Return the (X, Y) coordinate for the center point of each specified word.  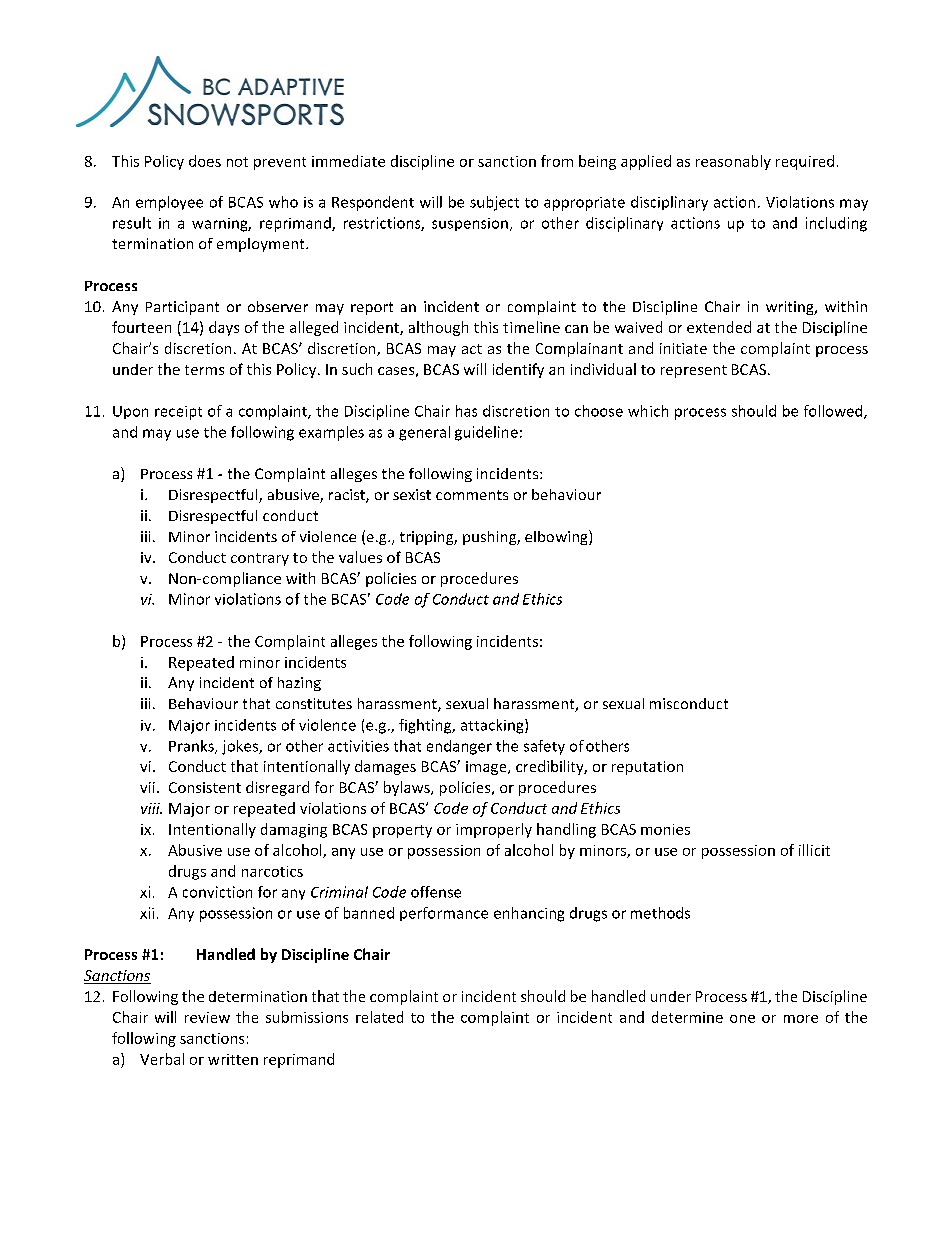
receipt (178, 413)
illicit (814, 850)
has (466, 411)
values (360, 557)
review (207, 1017)
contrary (260, 559)
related (379, 1017)
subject (494, 203)
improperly (494, 830)
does (205, 161)
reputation (647, 768)
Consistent (205, 787)
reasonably (733, 162)
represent (694, 371)
